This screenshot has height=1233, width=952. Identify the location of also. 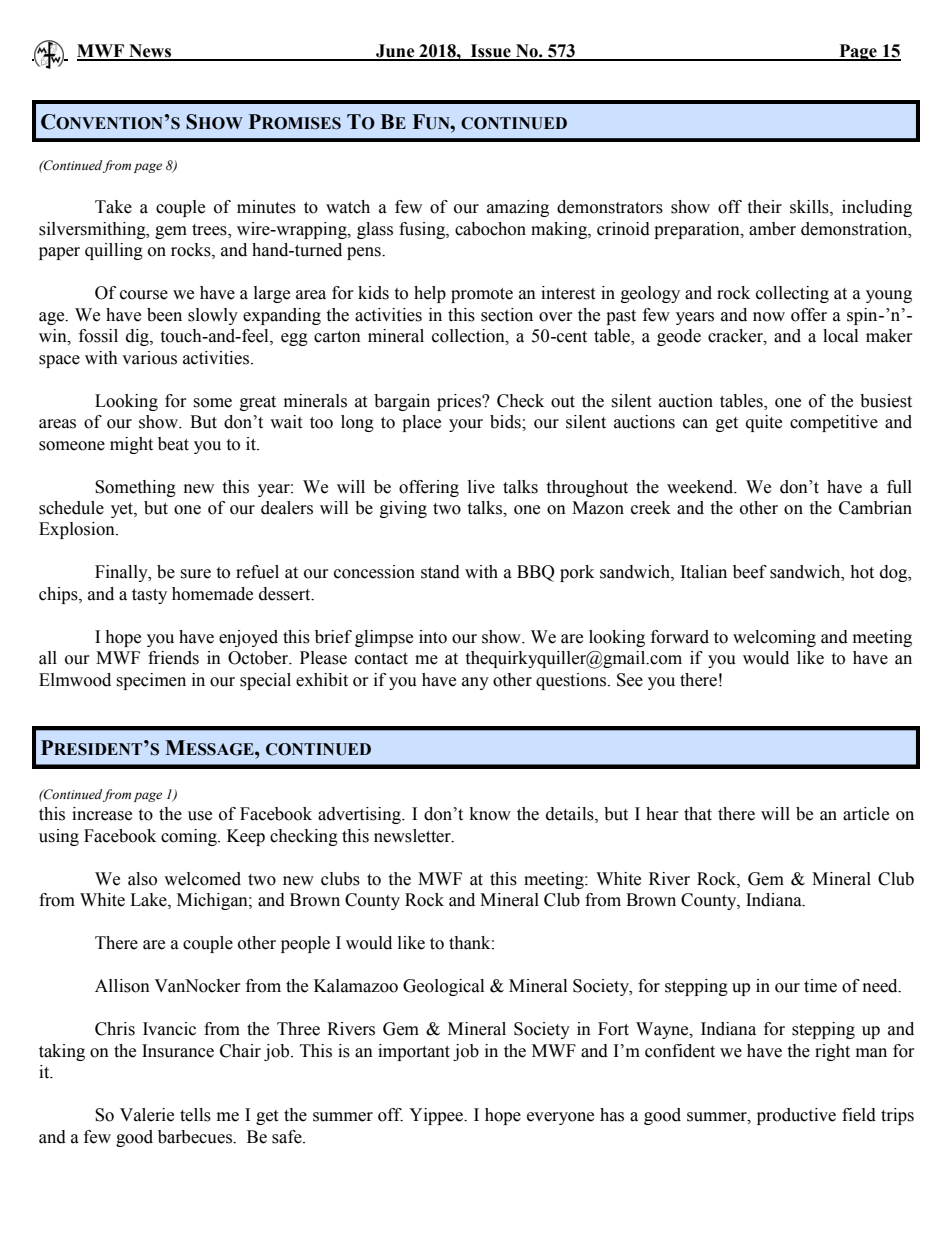
(142, 879).
